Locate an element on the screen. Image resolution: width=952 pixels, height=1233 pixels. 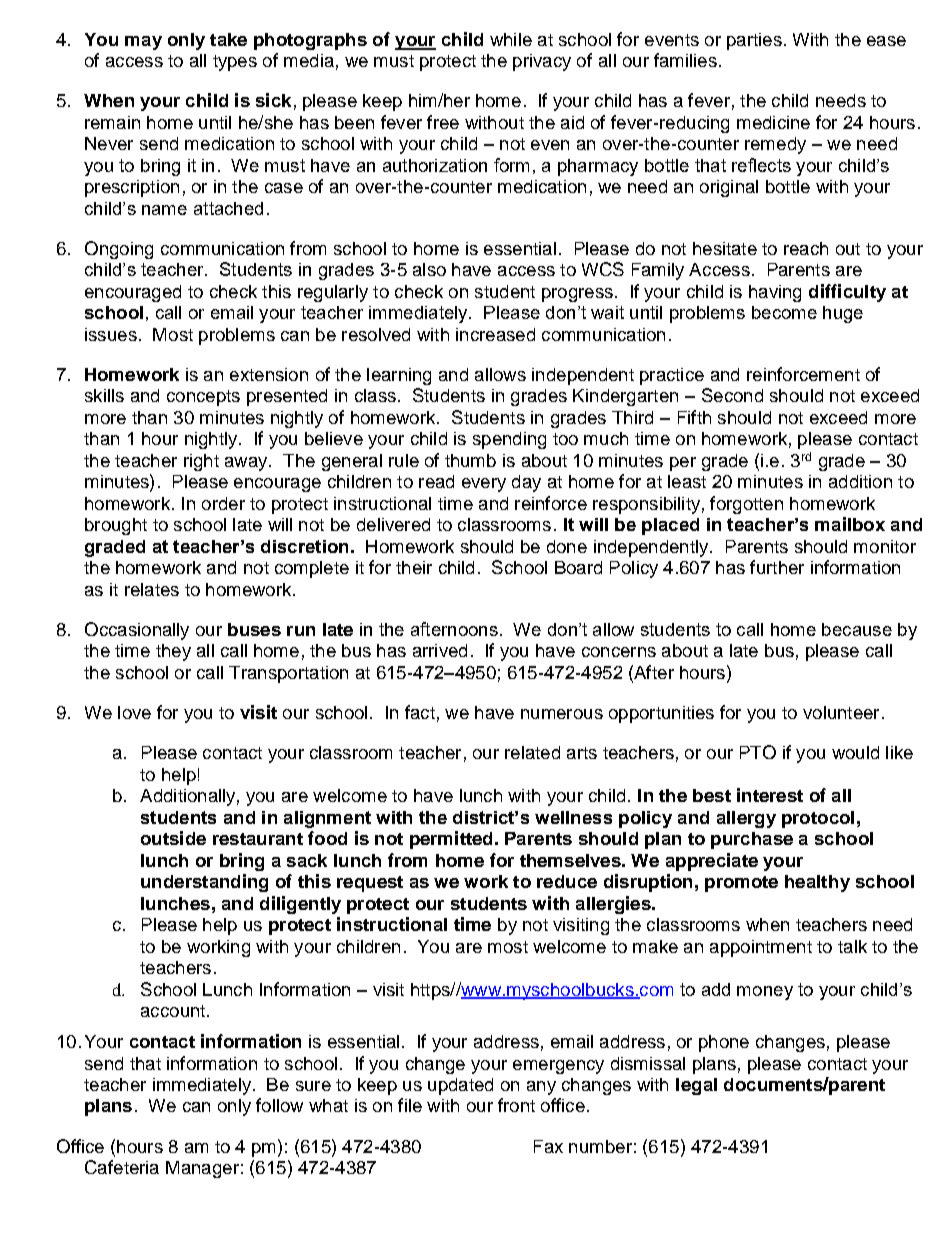
privacy is located at coordinates (542, 62).
